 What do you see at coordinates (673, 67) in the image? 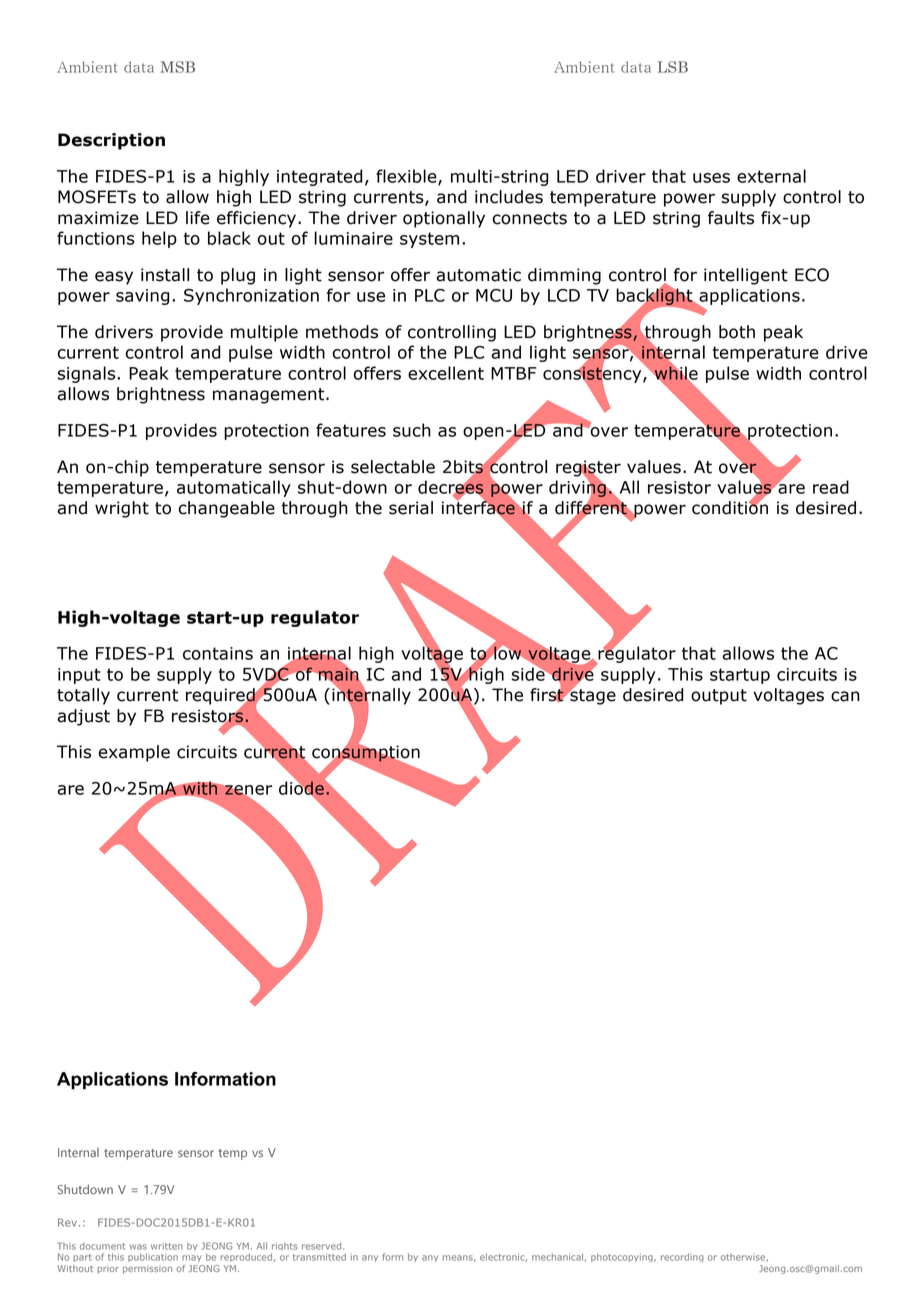
I see `LSB` at bounding box center [673, 67].
